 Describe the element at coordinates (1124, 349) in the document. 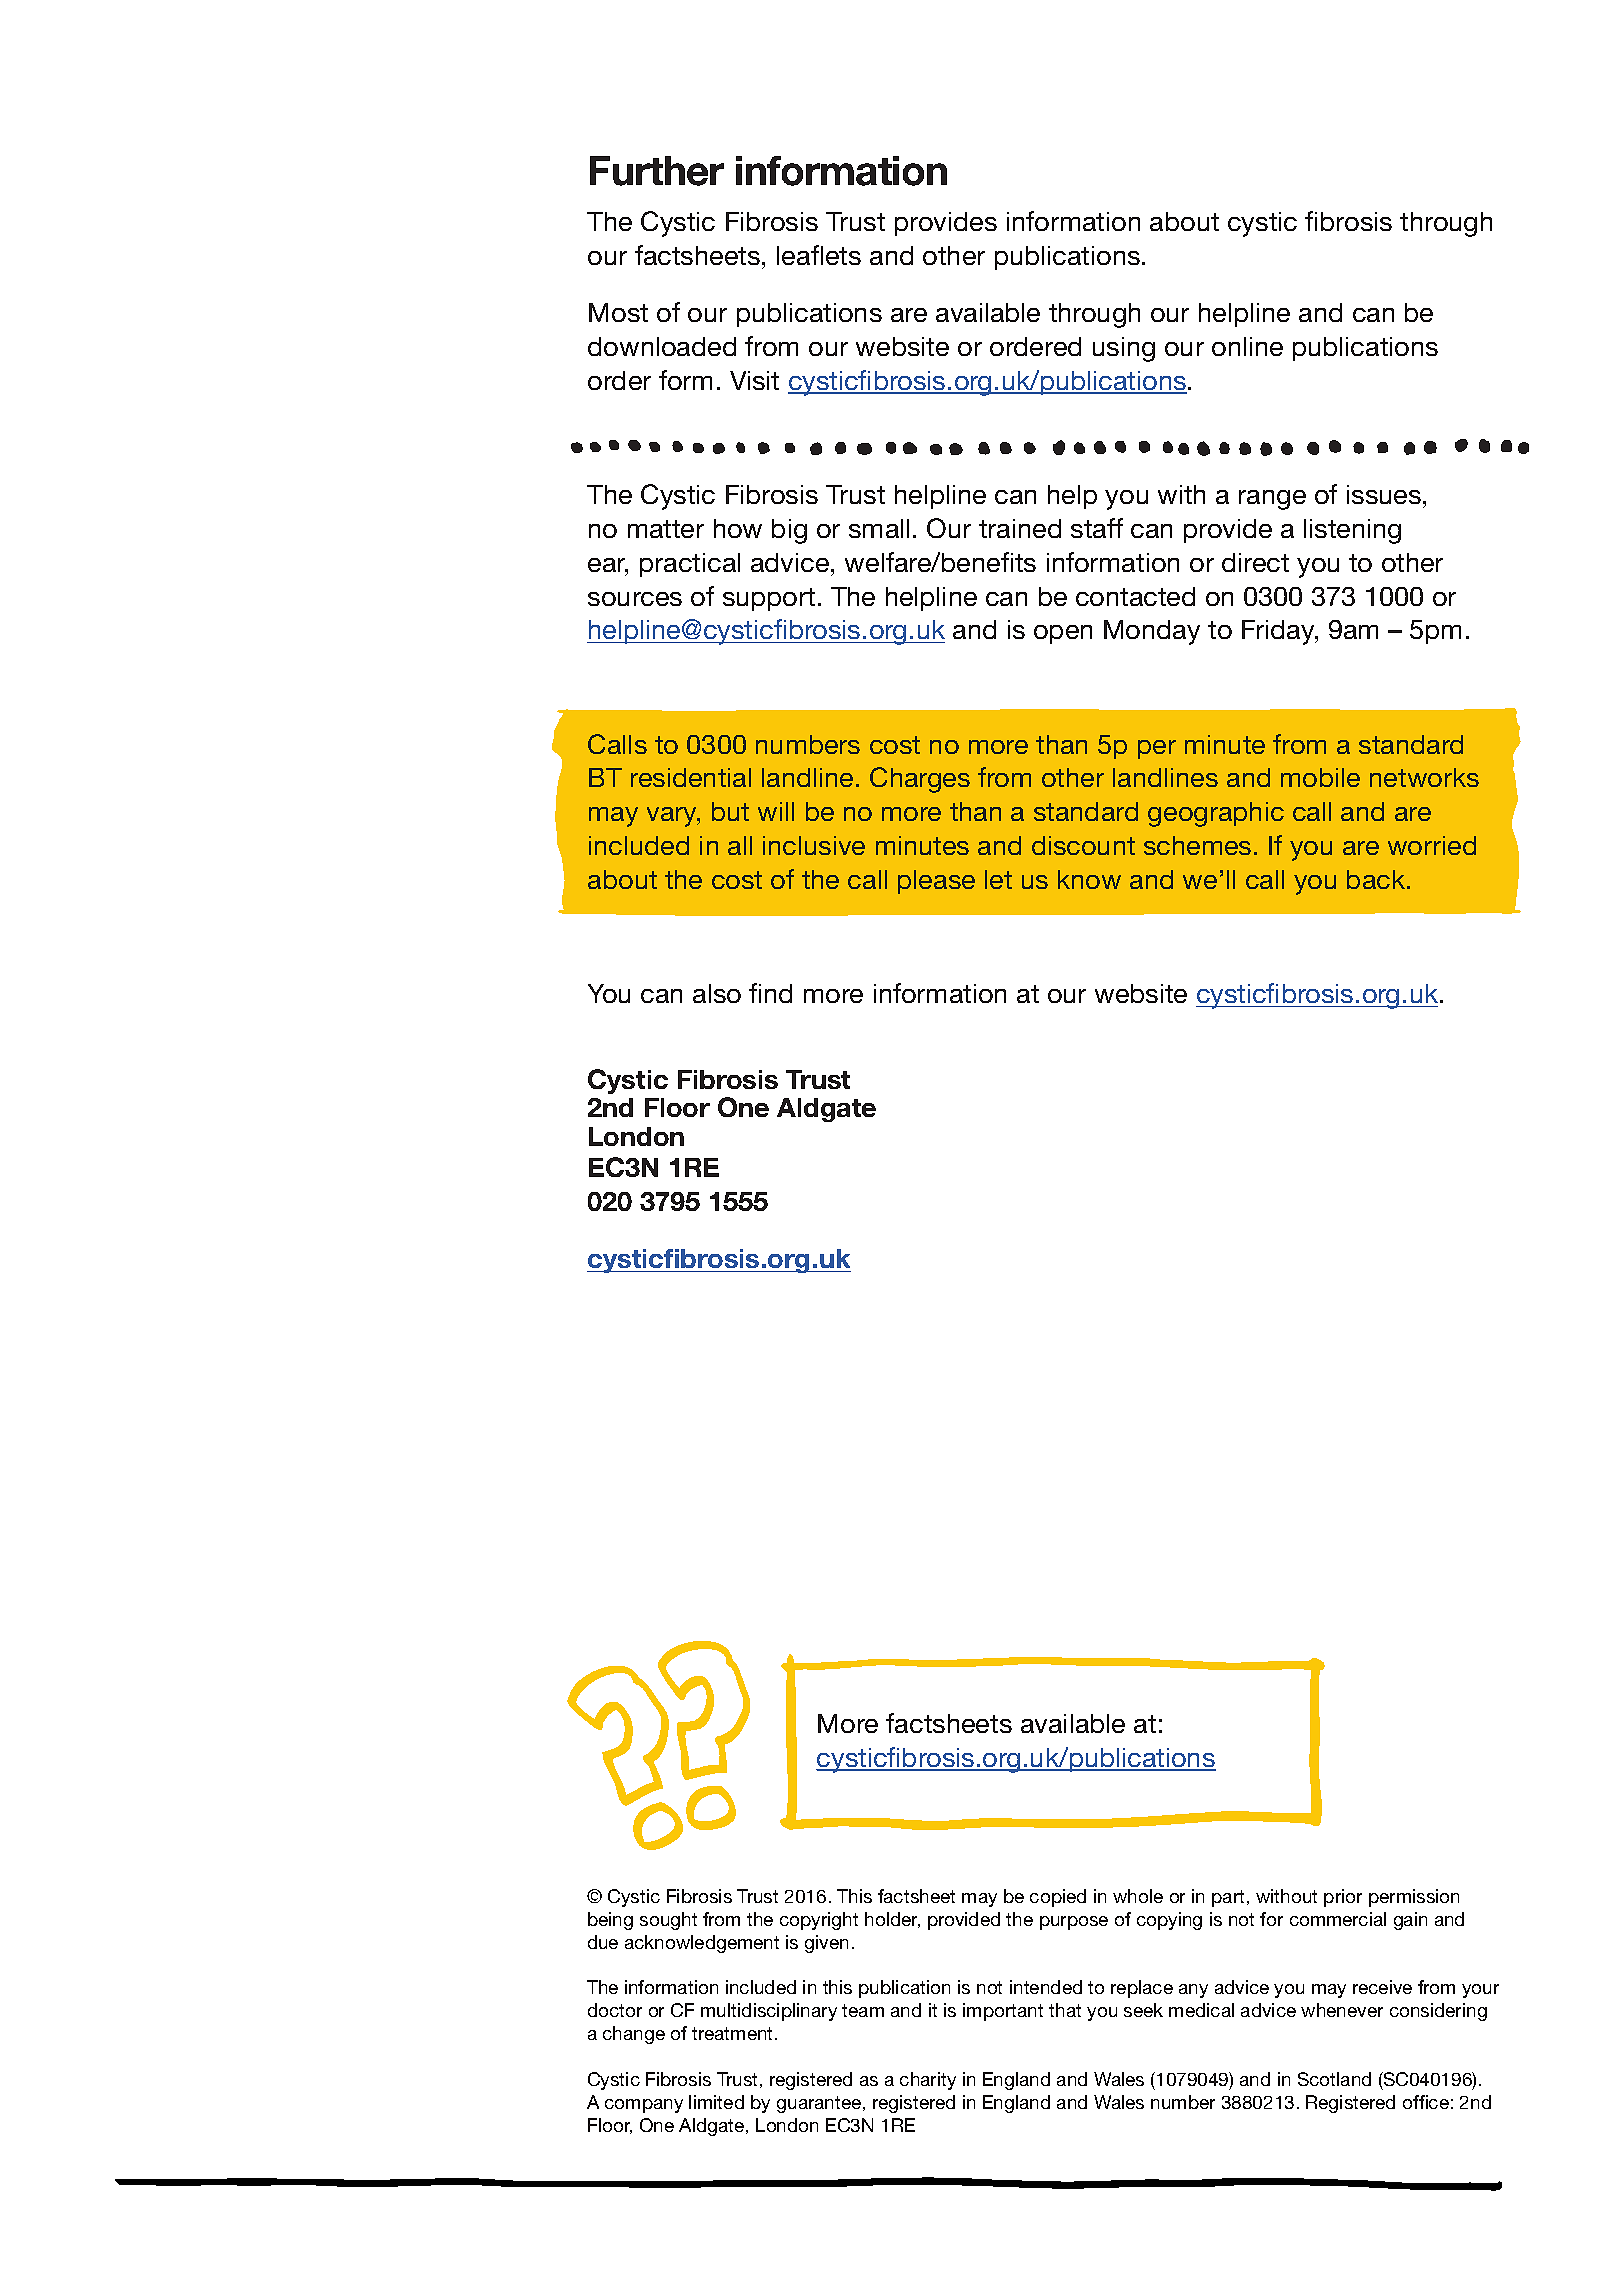

I see `using` at that location.
